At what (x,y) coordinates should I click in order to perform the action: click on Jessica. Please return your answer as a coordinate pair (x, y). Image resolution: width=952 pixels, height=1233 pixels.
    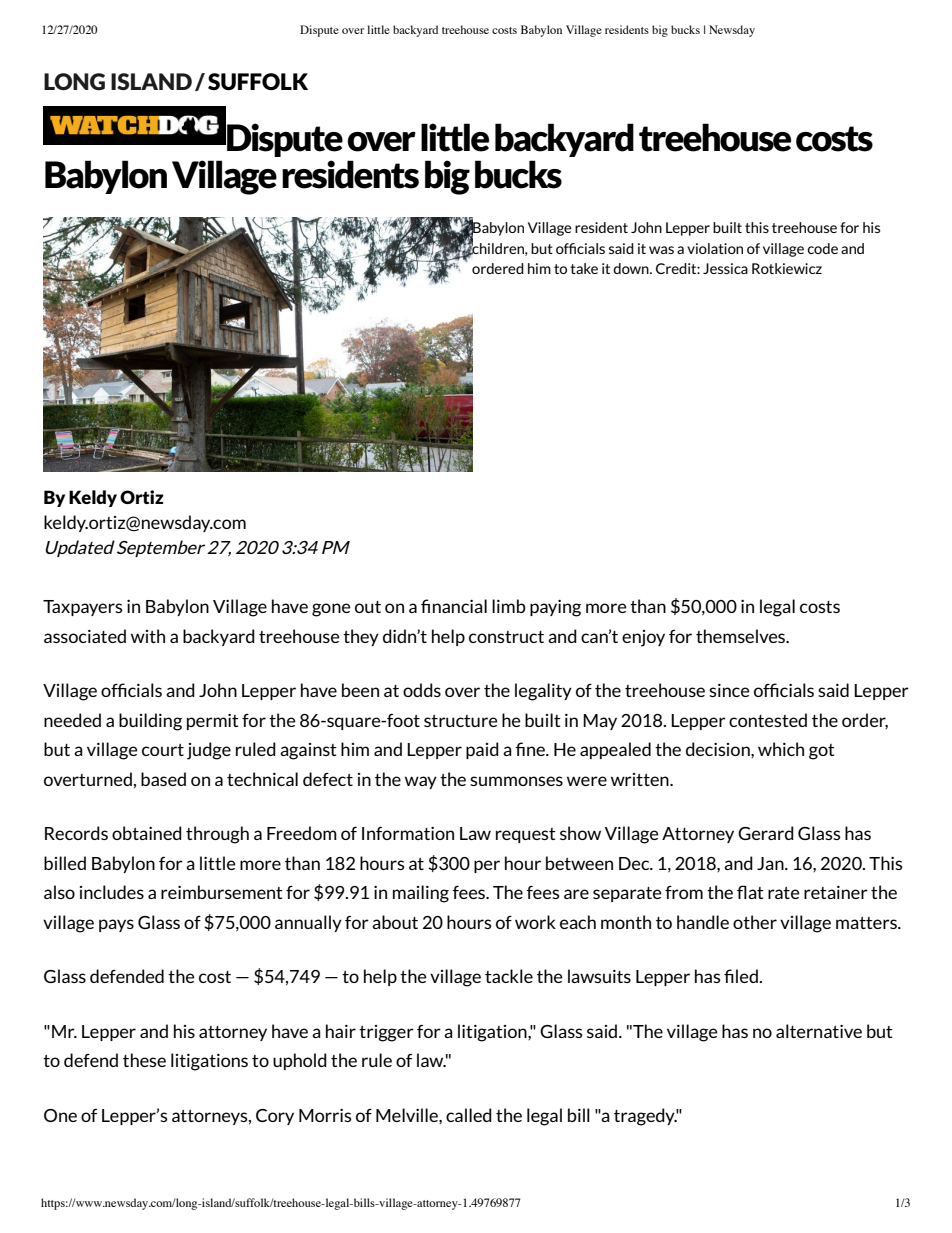
    Looking at the image, I should click on (725, 268).
